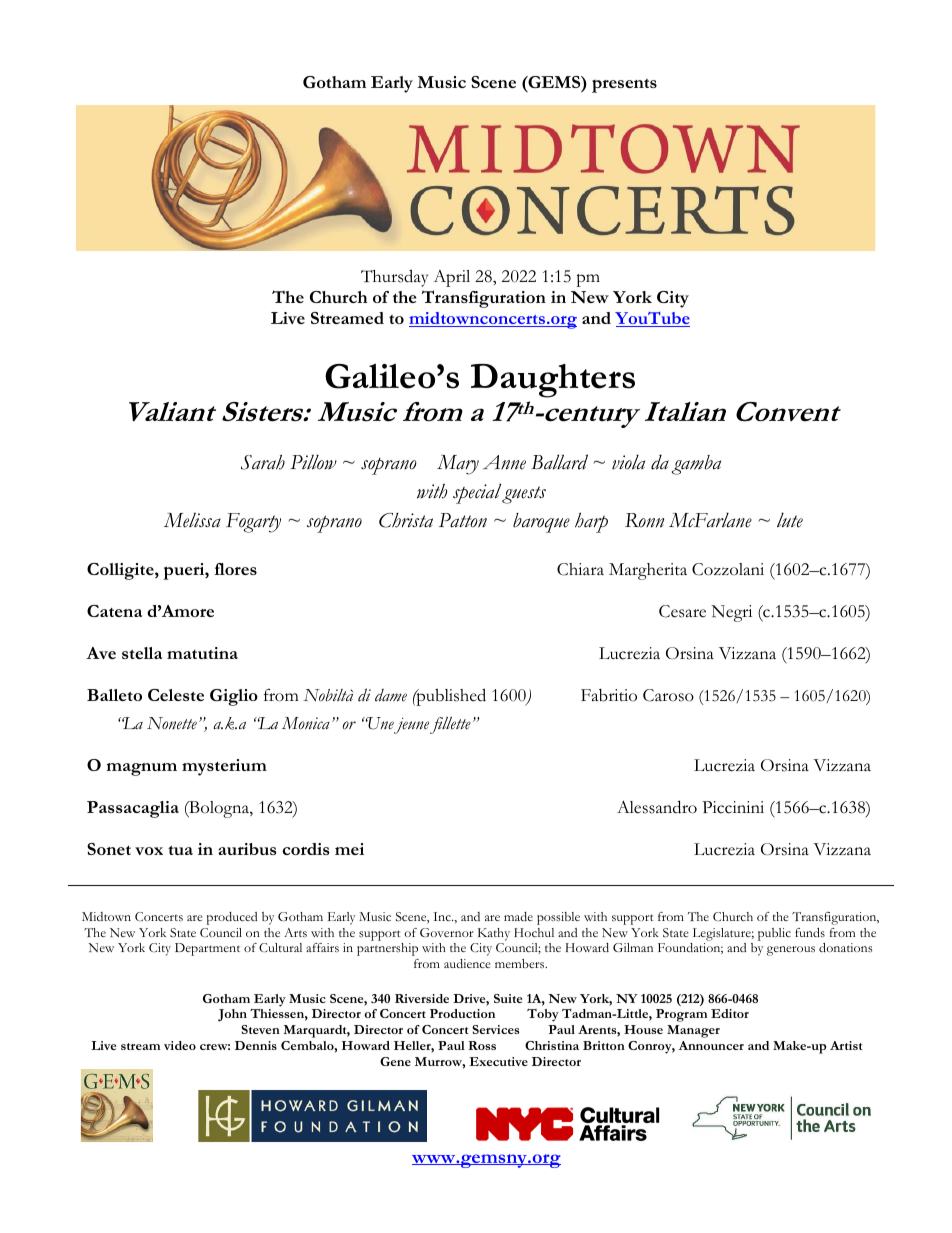 The image size is (952, 1233). I want to click on viola, so click(628, 462).
